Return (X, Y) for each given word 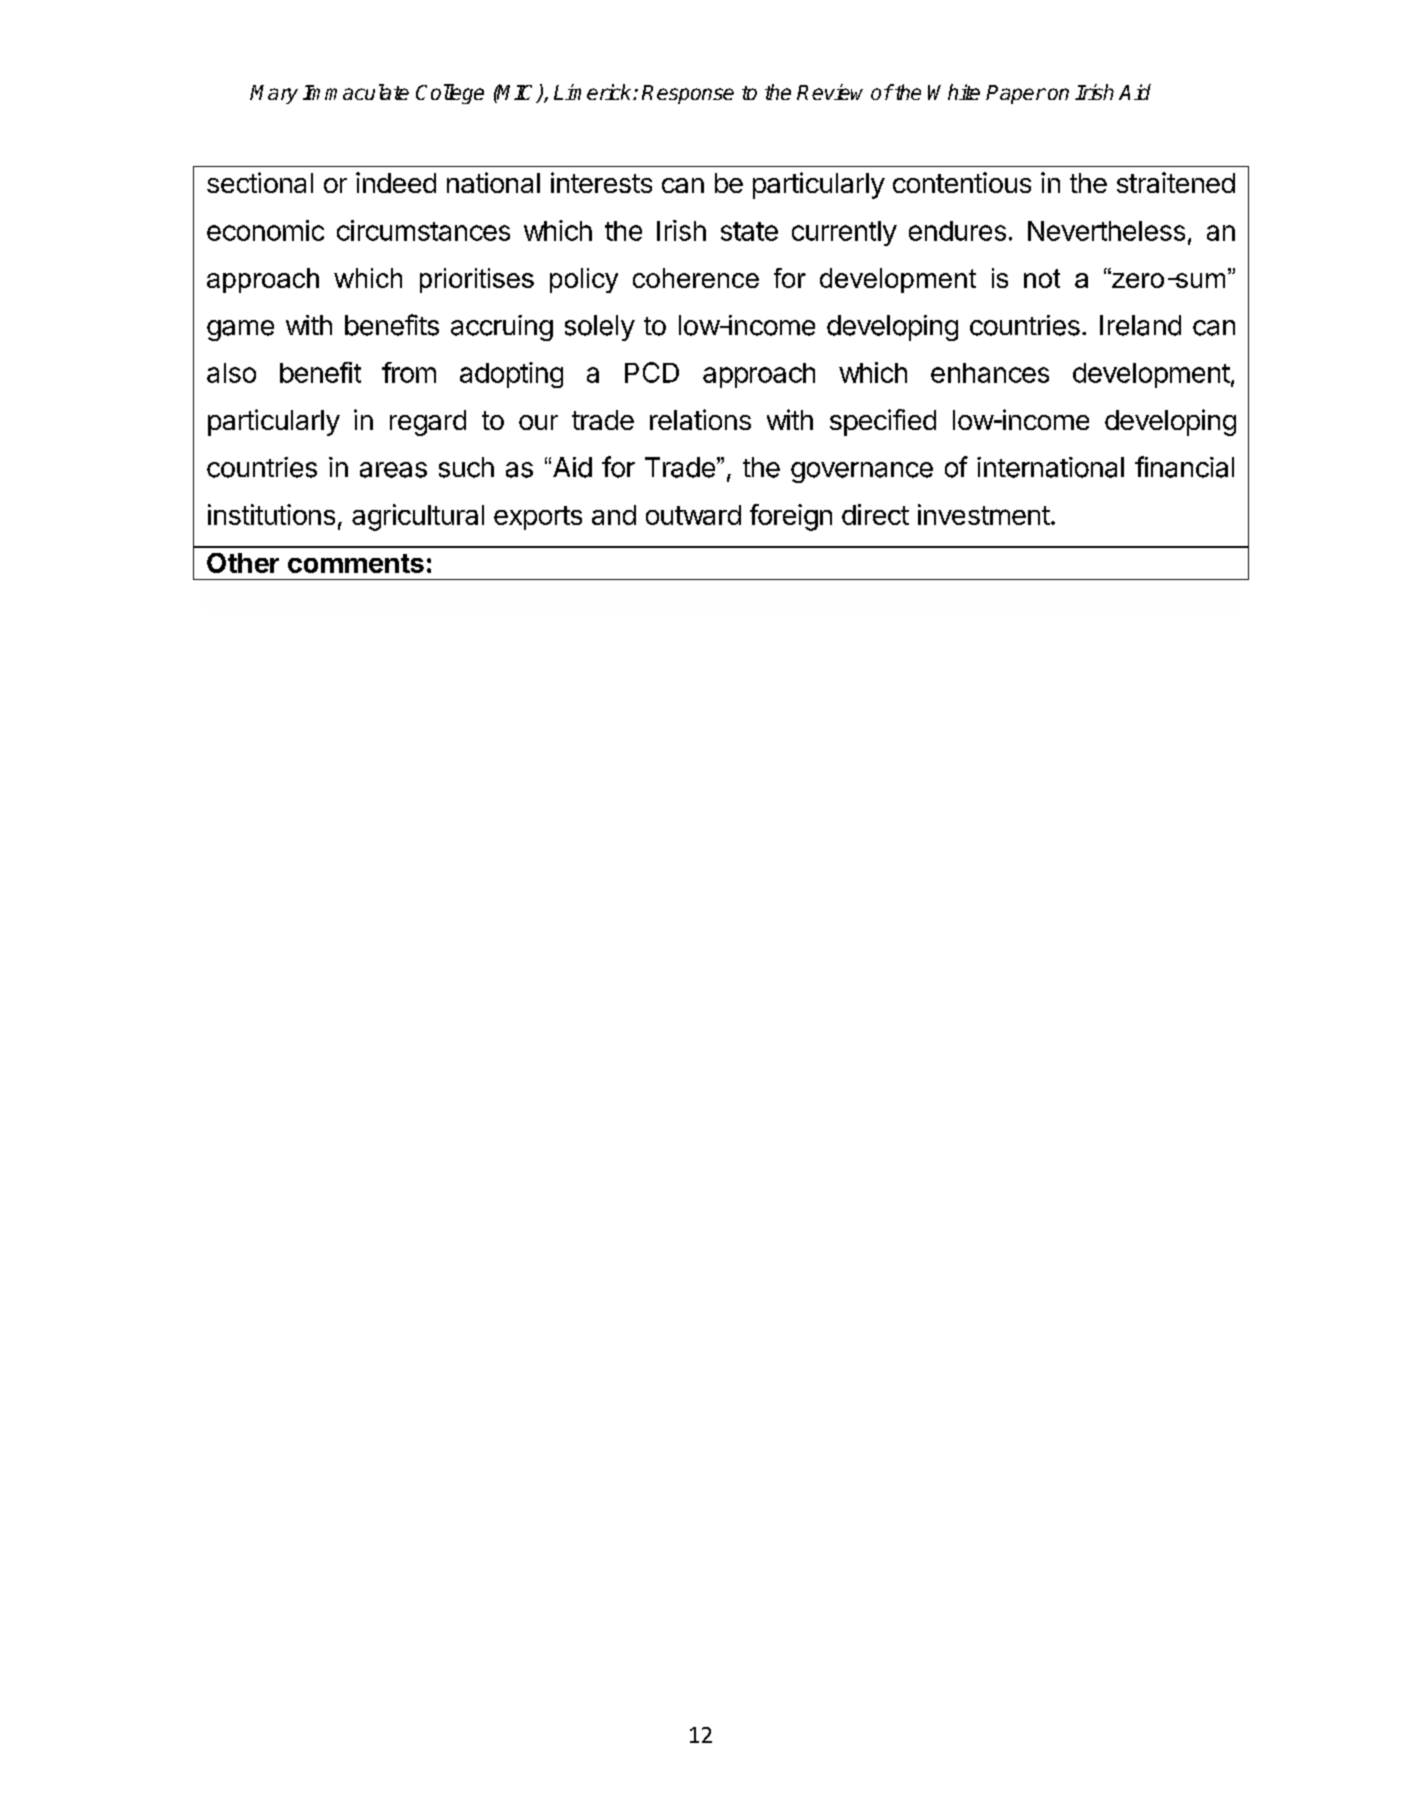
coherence (696, 278)
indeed (396, 182)
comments (356, 563)
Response (688, 94)
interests (601, 182)
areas (393, 470)
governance (862, 472)
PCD (652, 372)
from (409, 372)
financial (1184, 467)
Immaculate (356, 92)
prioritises (477, 280)
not (1042, 278)
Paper (1016, 94)
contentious (962, 182)
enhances (990, 373)
